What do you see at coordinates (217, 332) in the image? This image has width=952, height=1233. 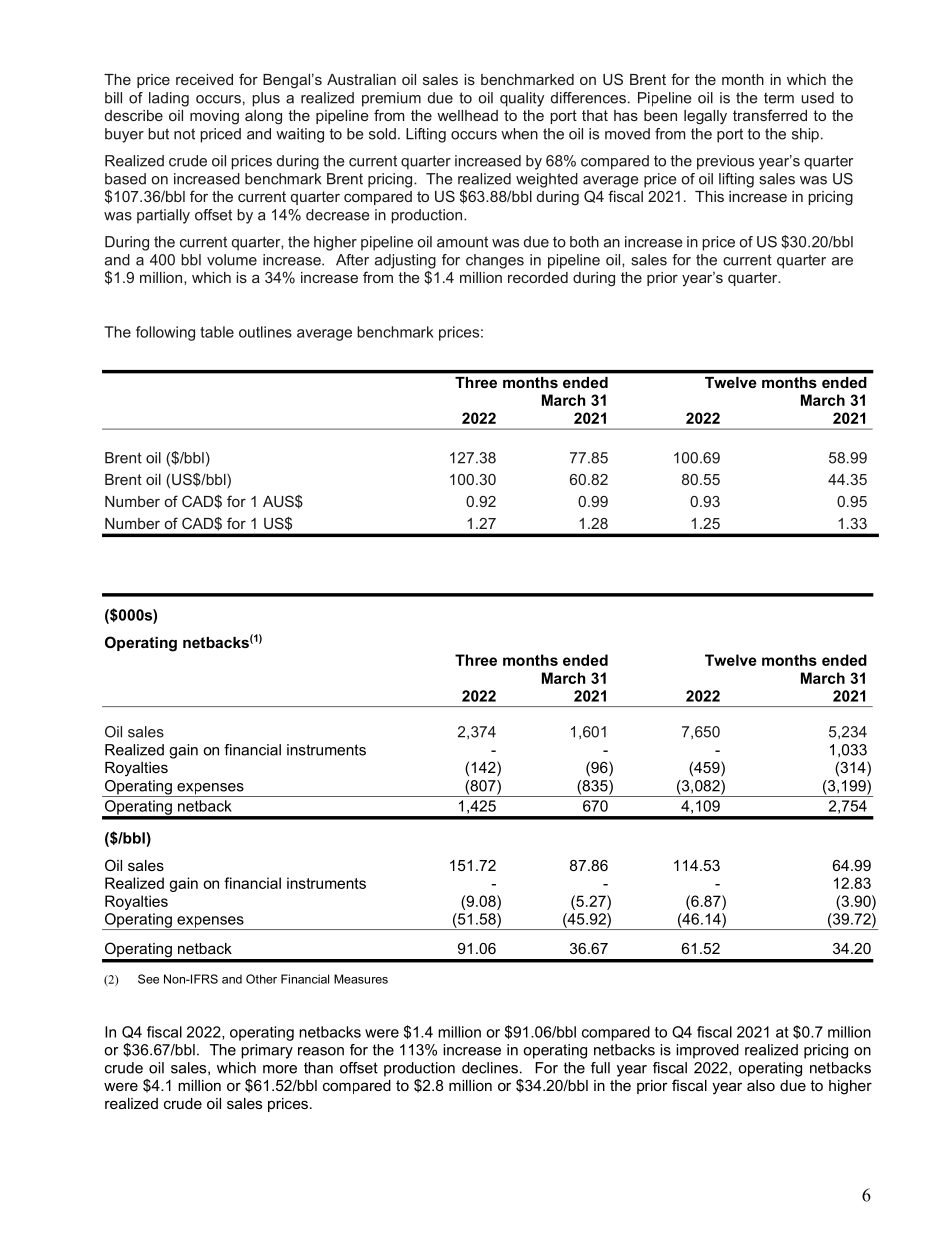 I see `table` at bounding box center [217, 332].
